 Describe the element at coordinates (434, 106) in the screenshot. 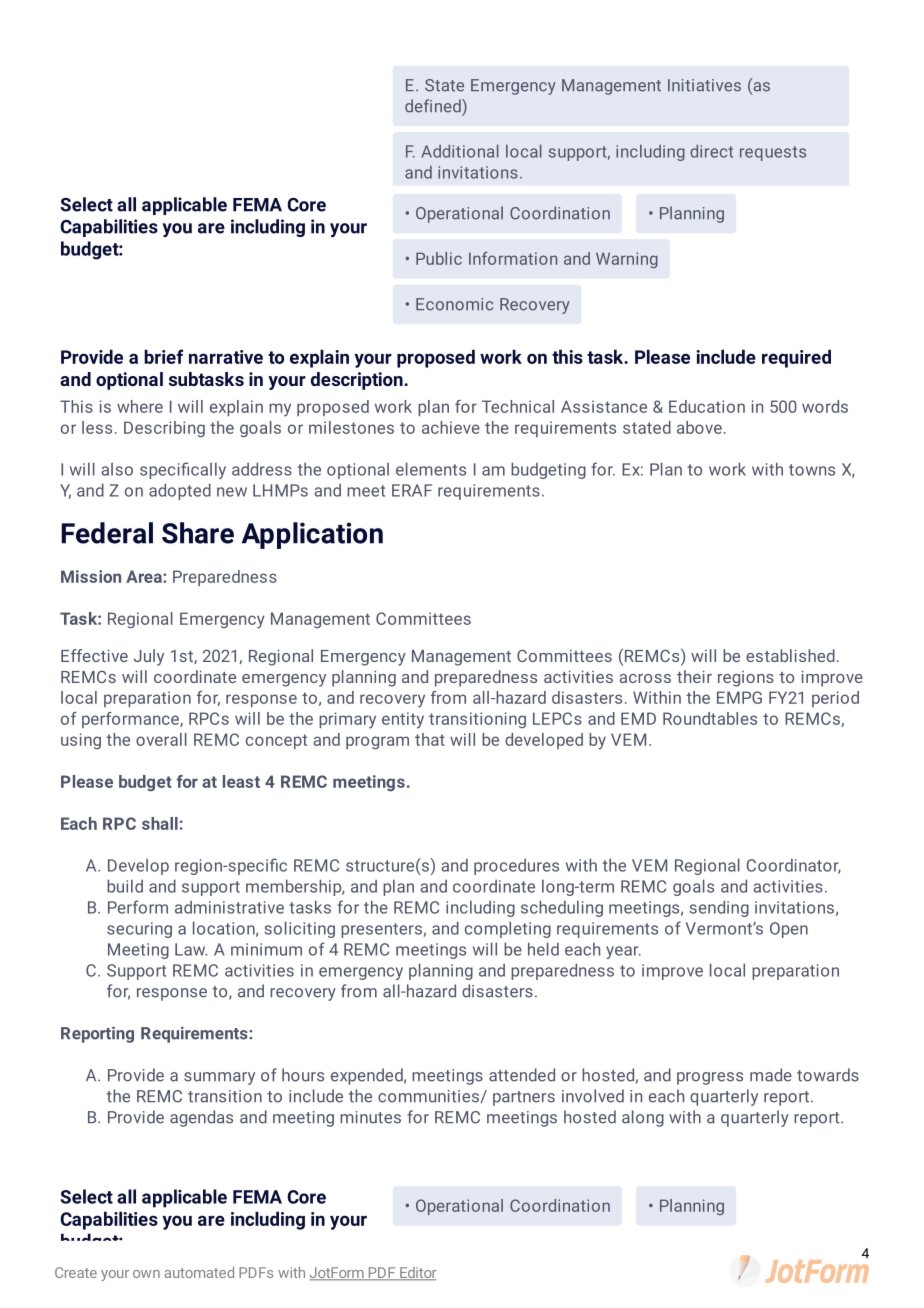

I see `defined` at that location.
